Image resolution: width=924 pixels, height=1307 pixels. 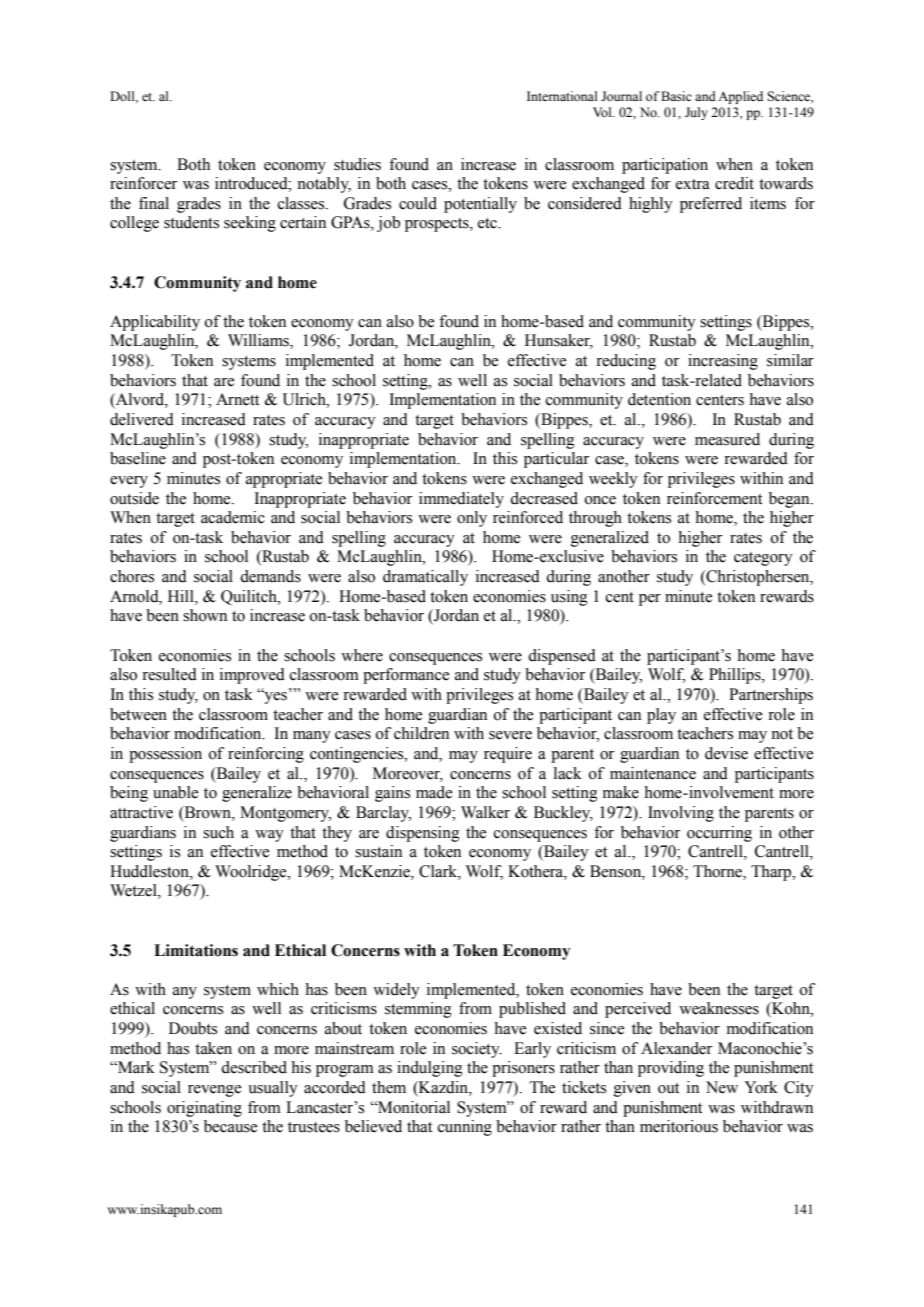 What do you see at coordinates (465, 1128) in the page?
I see `cunning` at bounding box center [465, 1128].
